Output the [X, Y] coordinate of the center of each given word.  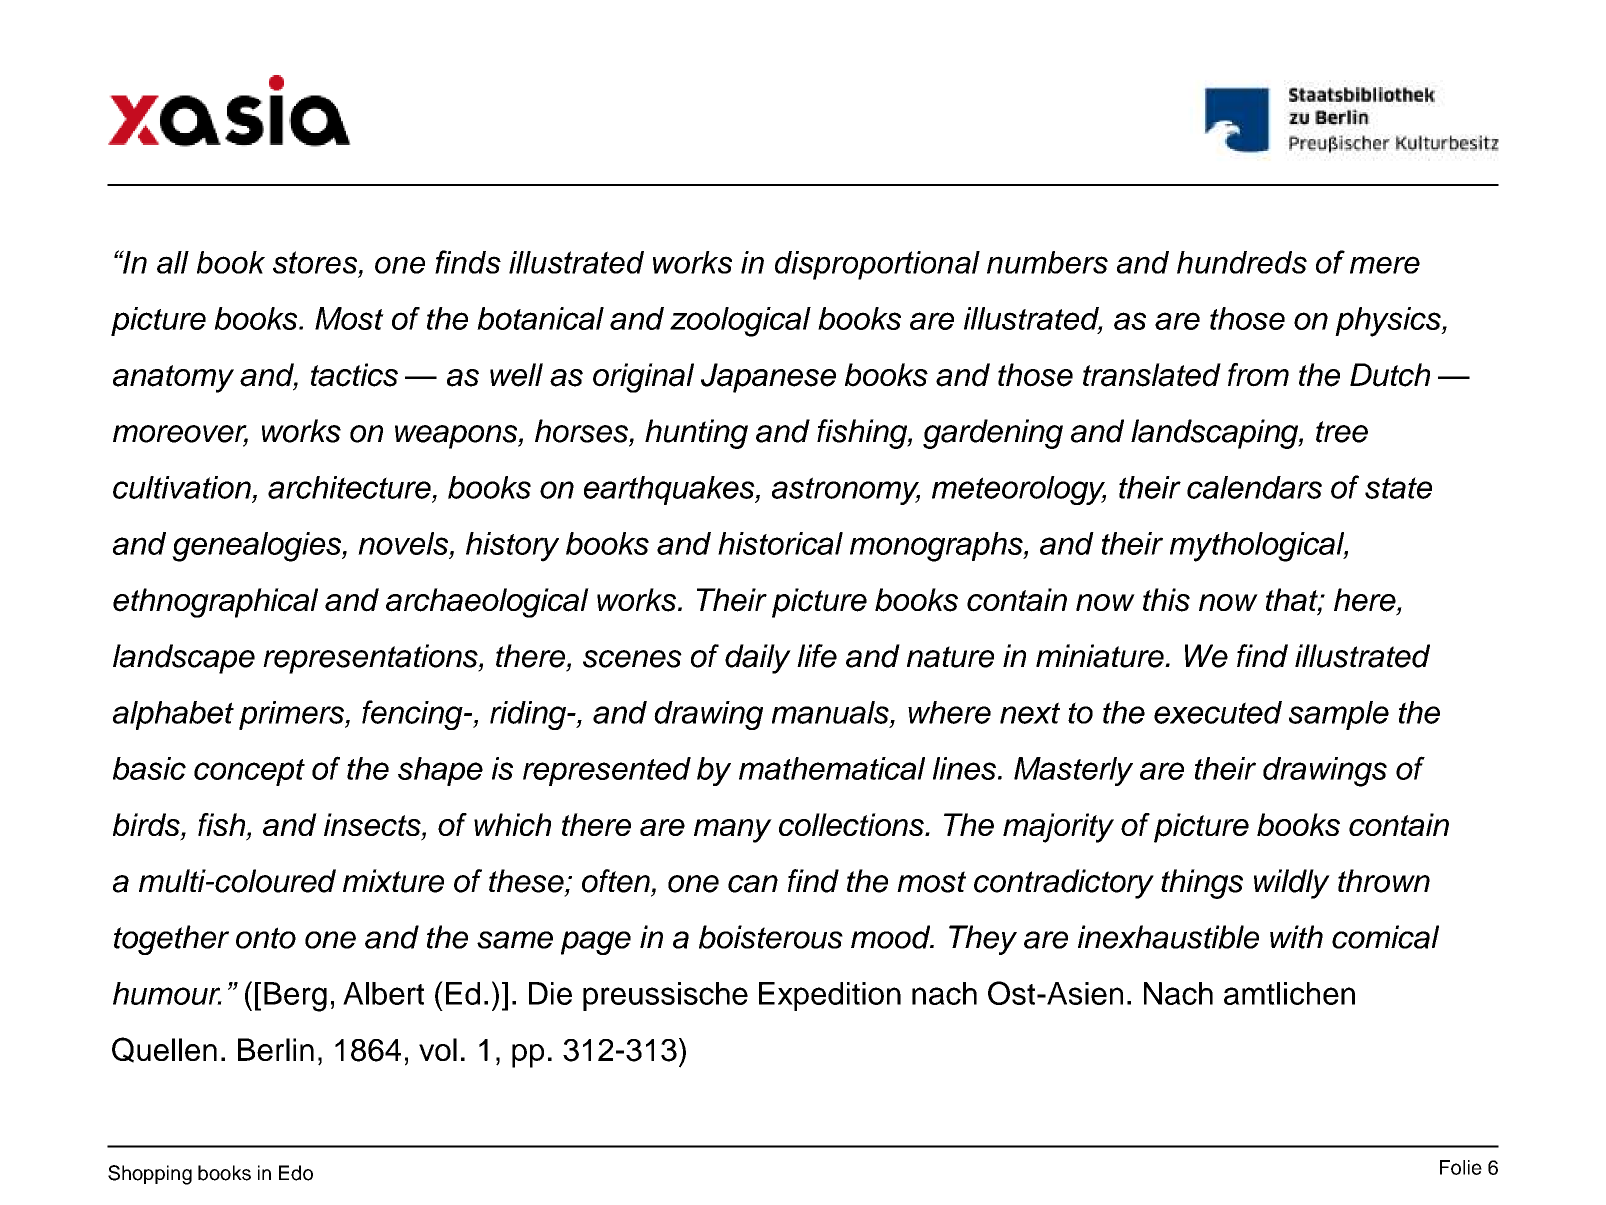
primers [292, 715]
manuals [831, 712]
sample [1339, 715]
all [173, 262]
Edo [296, 1173]
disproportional [877, 265]
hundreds [1242, 262]
